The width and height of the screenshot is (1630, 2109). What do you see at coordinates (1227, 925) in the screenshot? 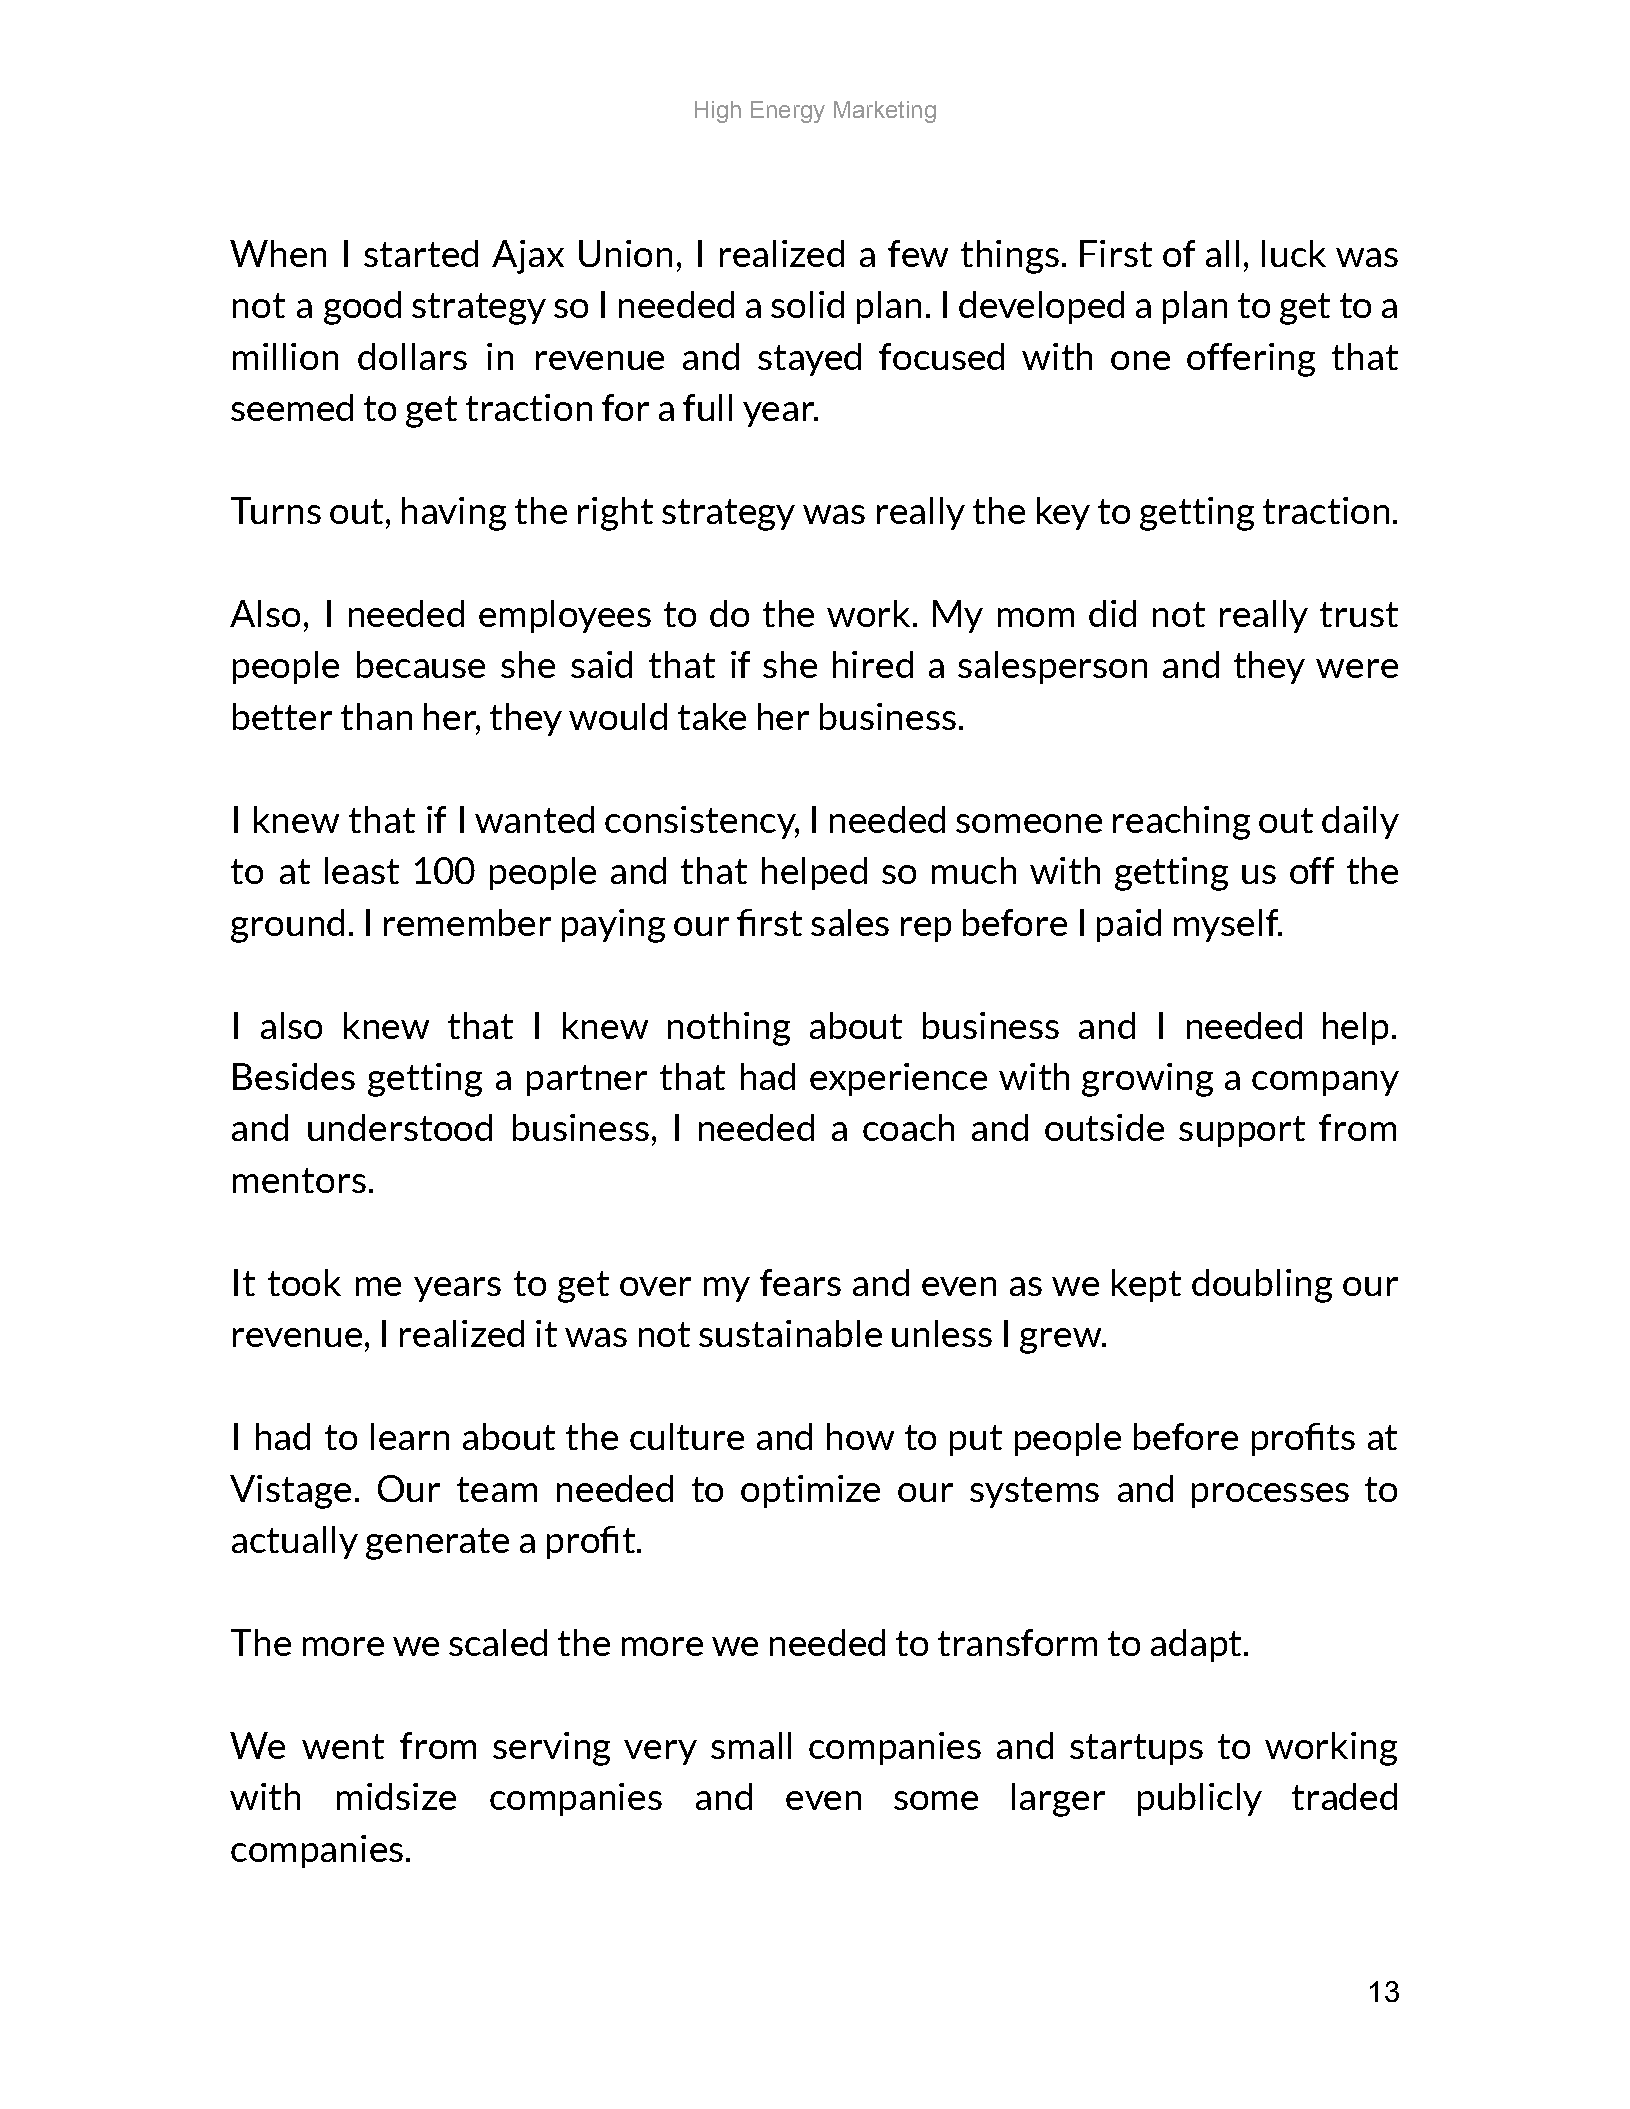
I see `myself` at bounding box center [1227, 925].
